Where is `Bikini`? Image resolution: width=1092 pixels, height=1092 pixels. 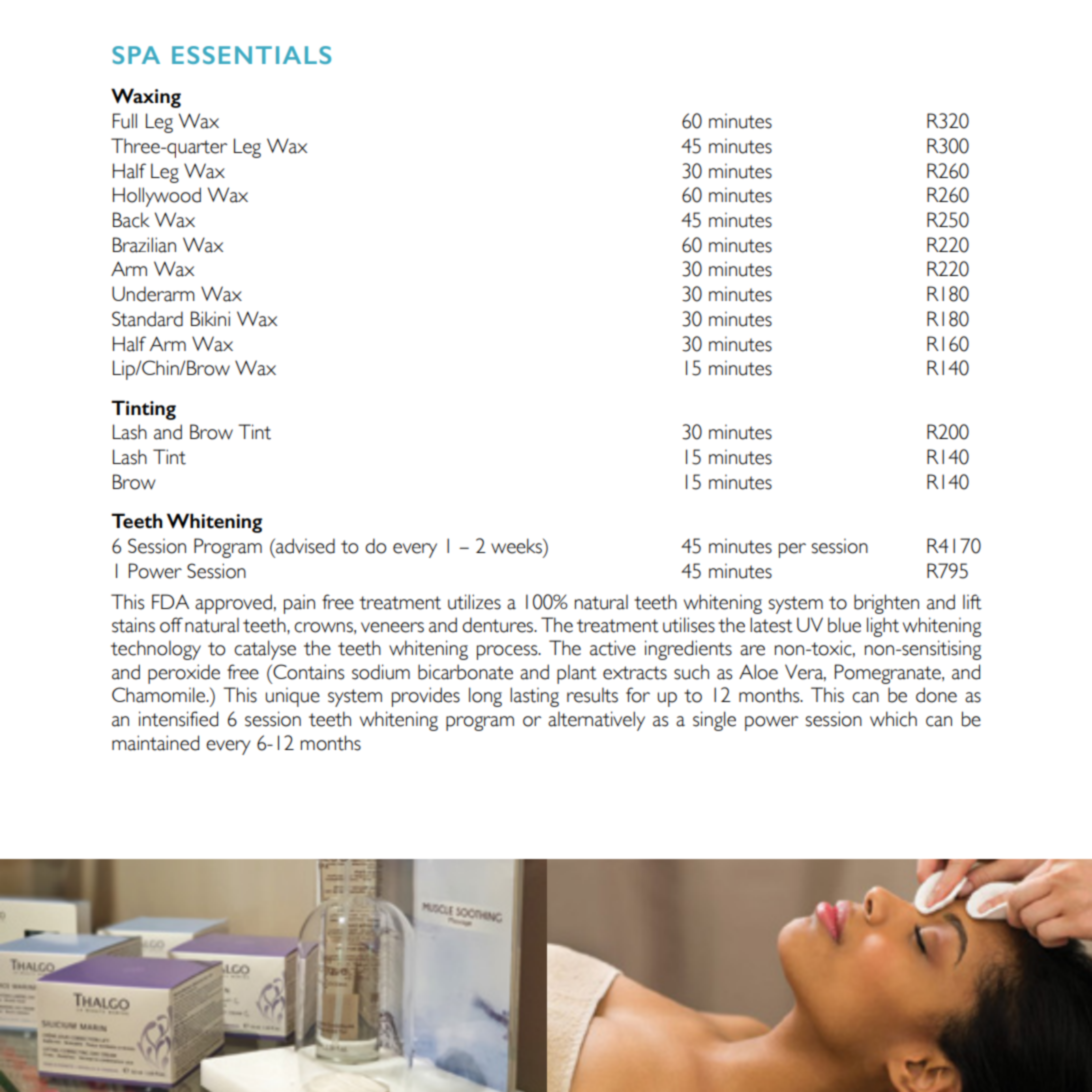
Bikini is located at coordinates (210, 318).
